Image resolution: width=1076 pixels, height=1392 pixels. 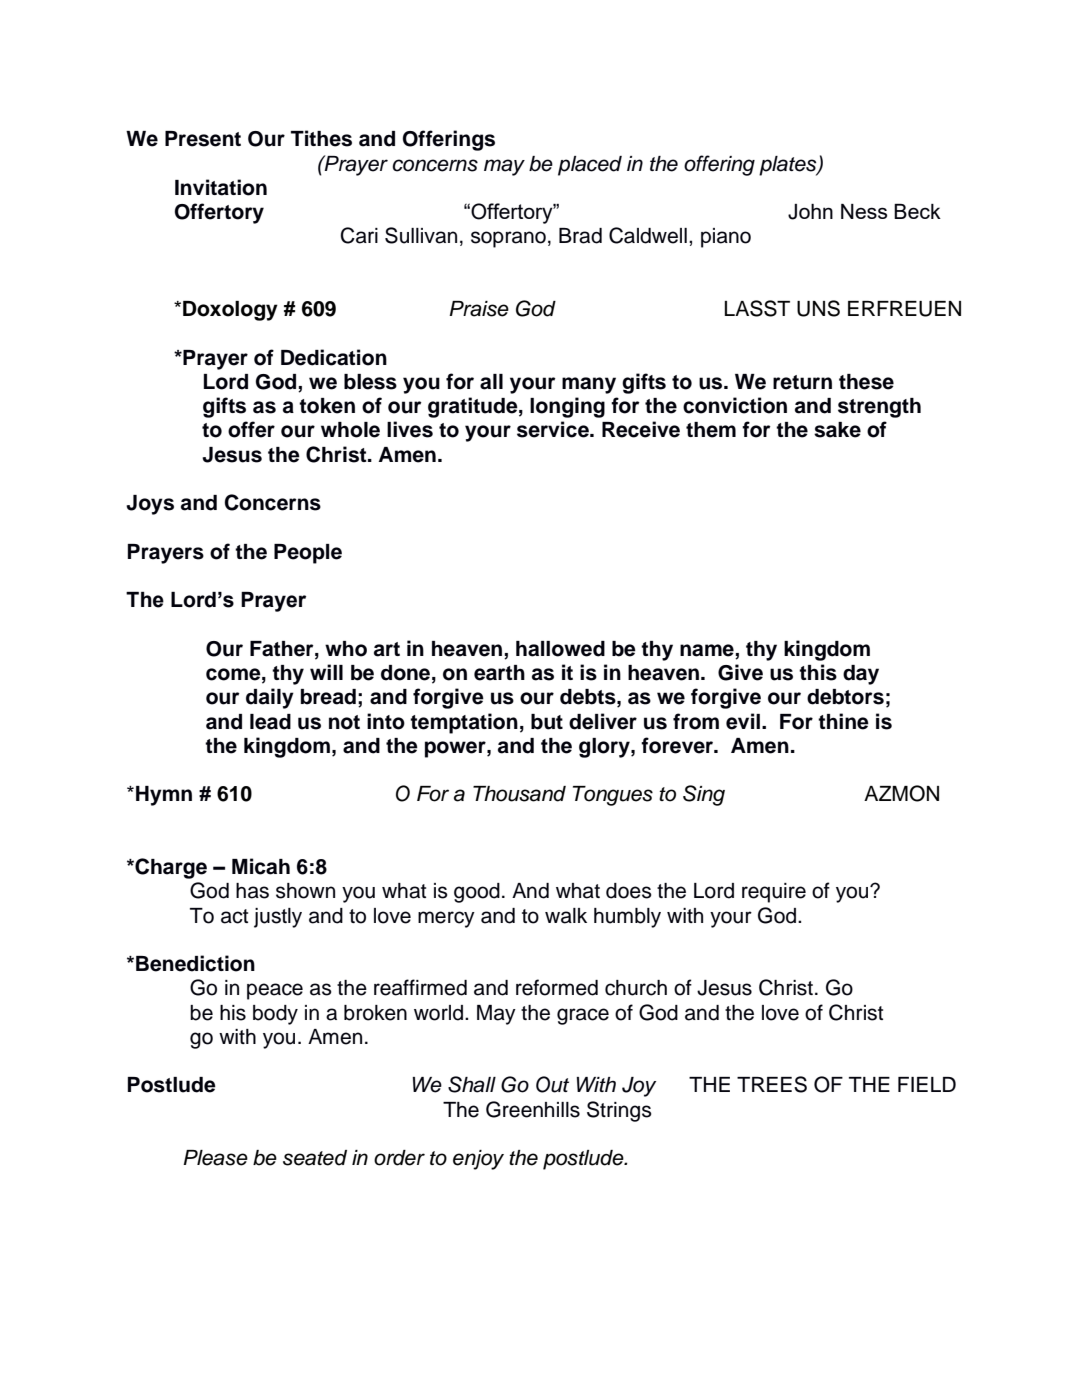 I want to click on act, so click(x=234, y=916).
